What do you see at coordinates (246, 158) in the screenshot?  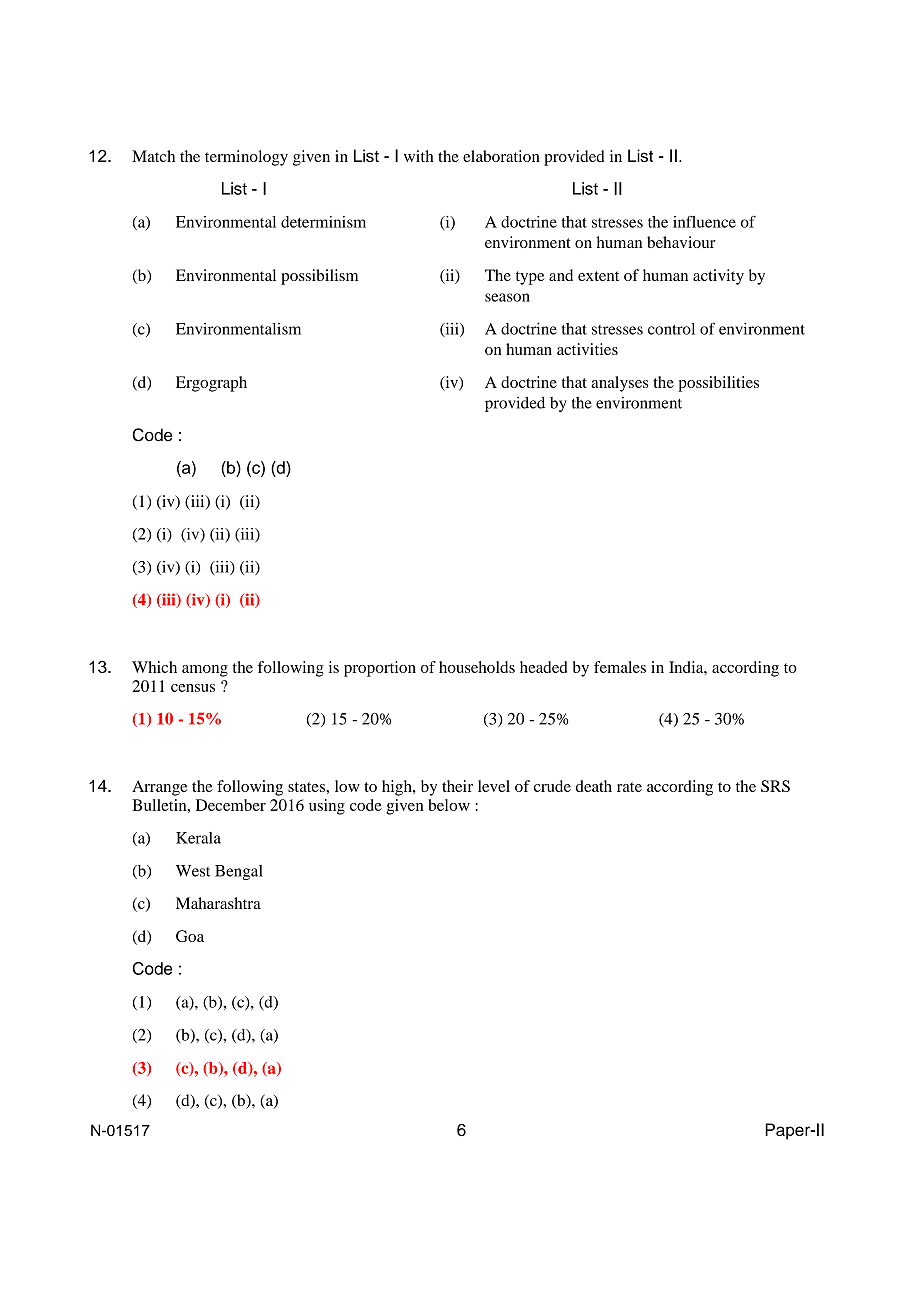 I see `terminology` at bounding box center [246, 158].
